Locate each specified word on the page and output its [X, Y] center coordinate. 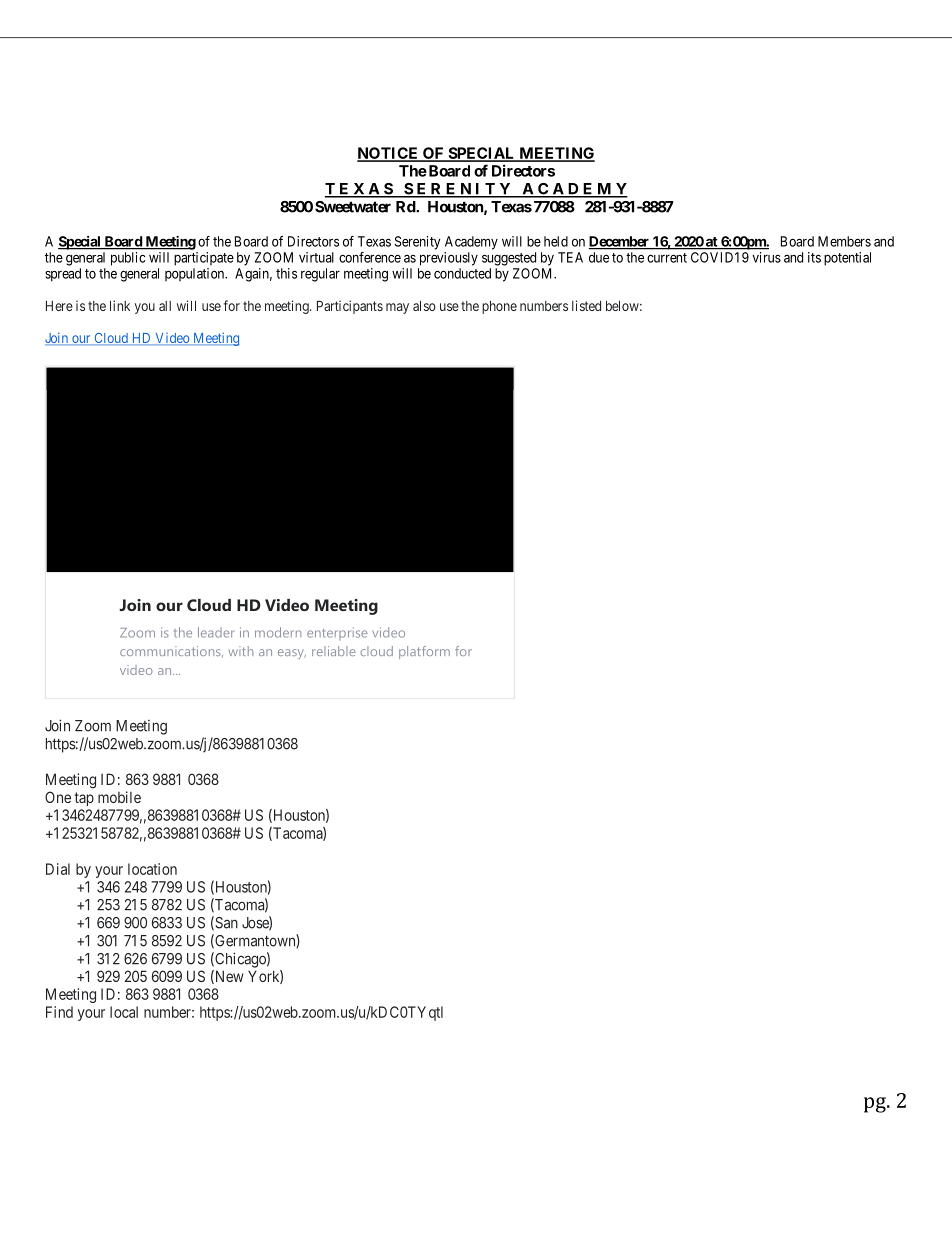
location [152, 869]
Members [844, 241]
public [128, 259]
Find [59, 1012]
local [124, 1012]
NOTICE [389, 154]
